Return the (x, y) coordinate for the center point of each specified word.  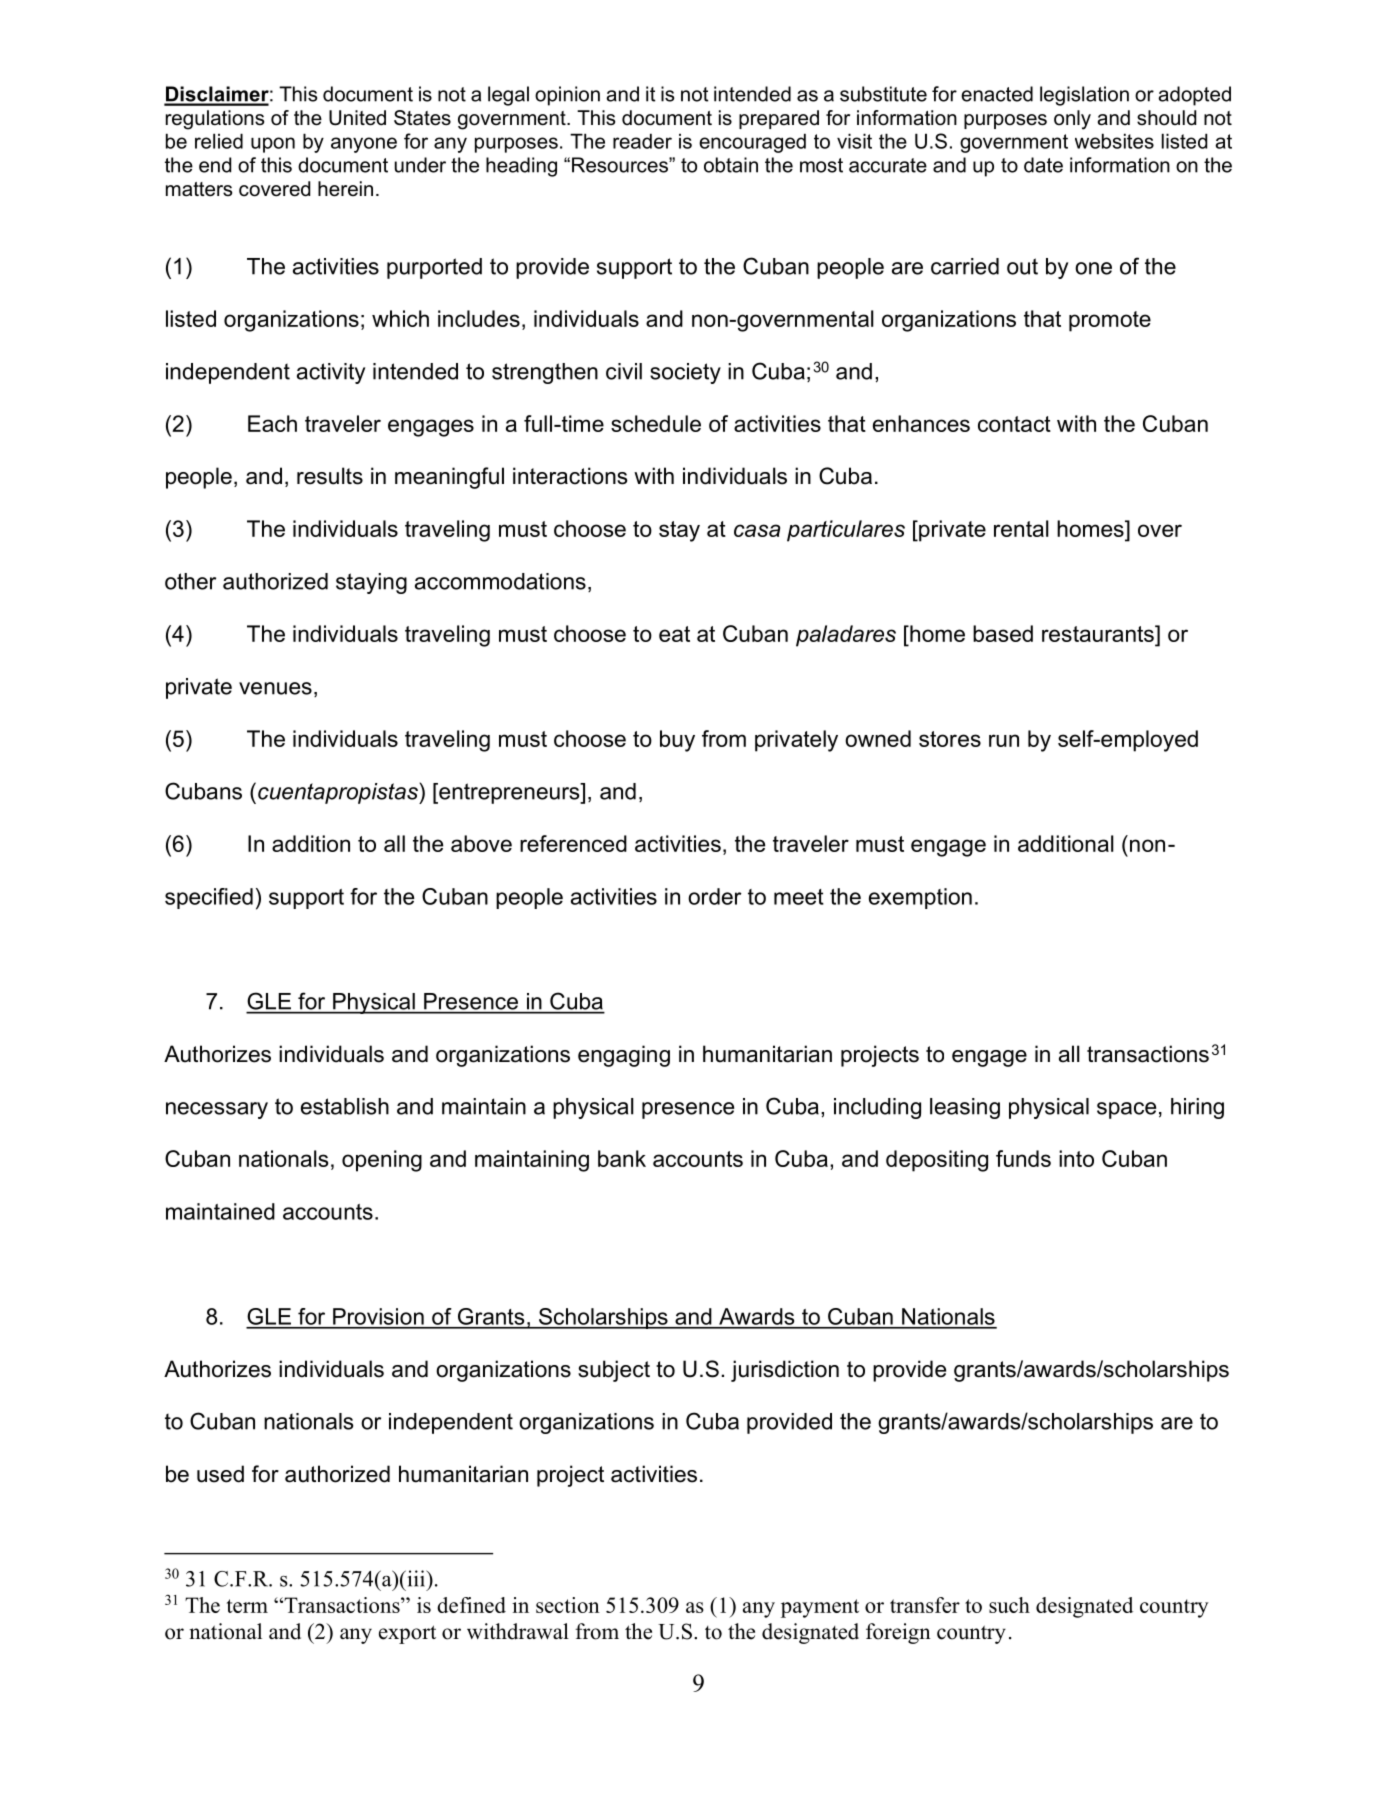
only (1072, 120)
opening (382, 1161)
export (407, 1634)
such (1009, 1605)
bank (622, 1158)
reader (642, 141)
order (715, 896)
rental (1021, 528)
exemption (920, 898)
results (330, 476)
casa (757, 530)
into (1076, 1158)
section (568, 1605)
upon (273, 145)
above (481, 843)
